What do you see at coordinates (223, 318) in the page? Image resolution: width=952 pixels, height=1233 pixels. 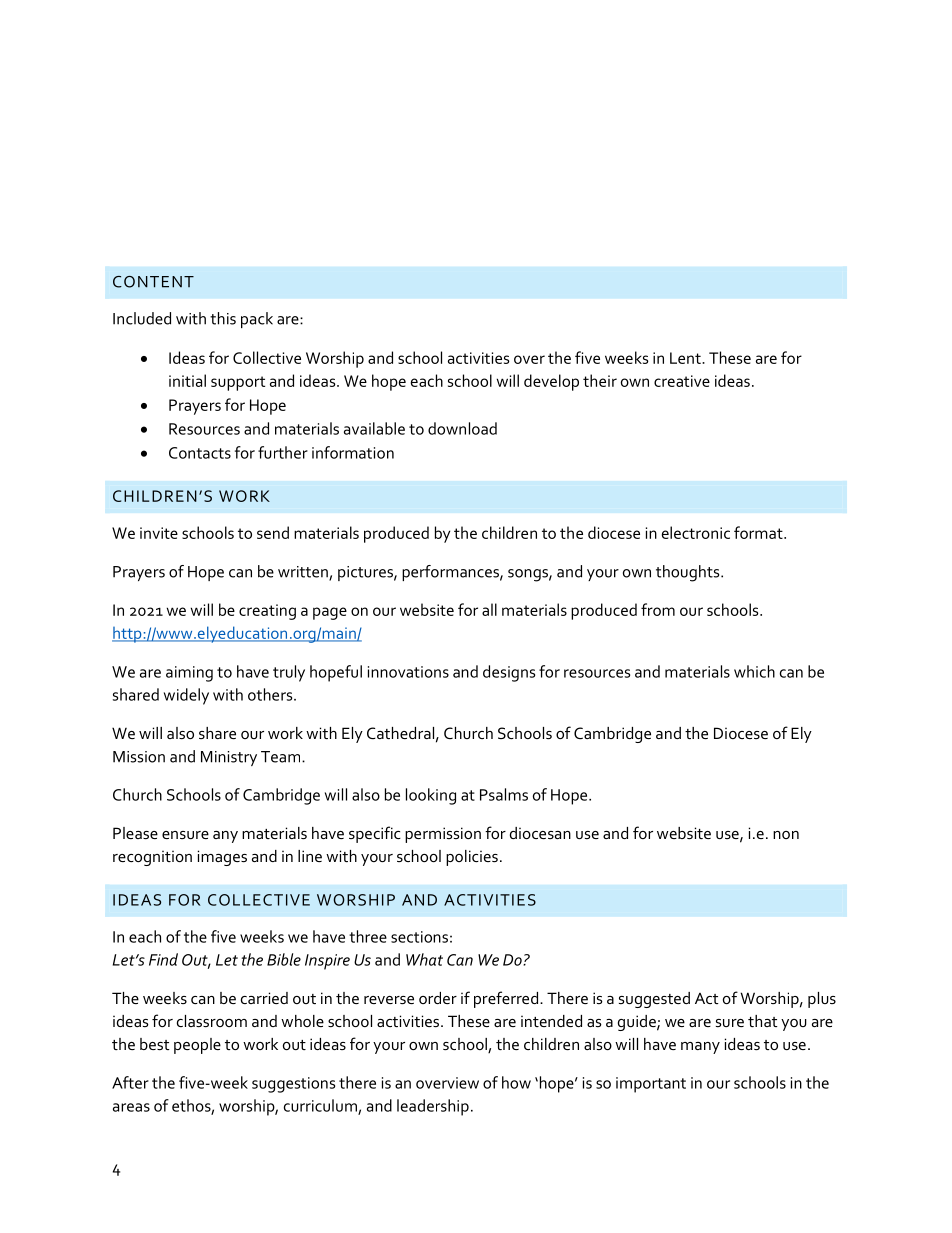 I see `this` at bounding box center [223, 318].
